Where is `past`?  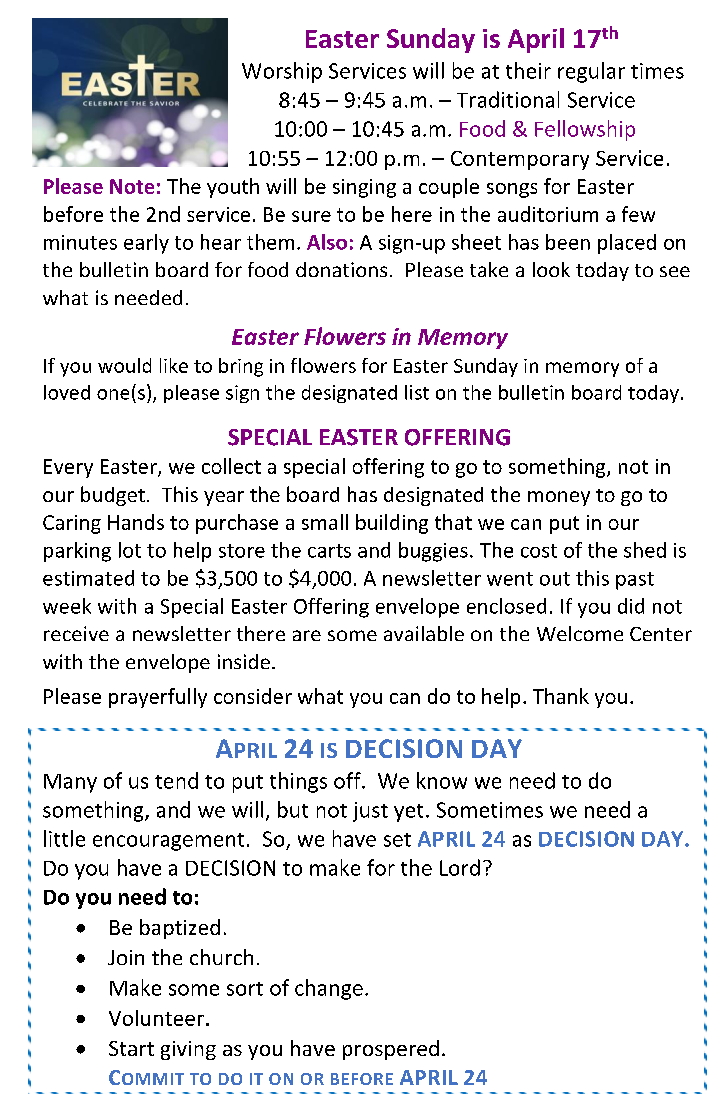 past is located at coordinates (635, 581).
